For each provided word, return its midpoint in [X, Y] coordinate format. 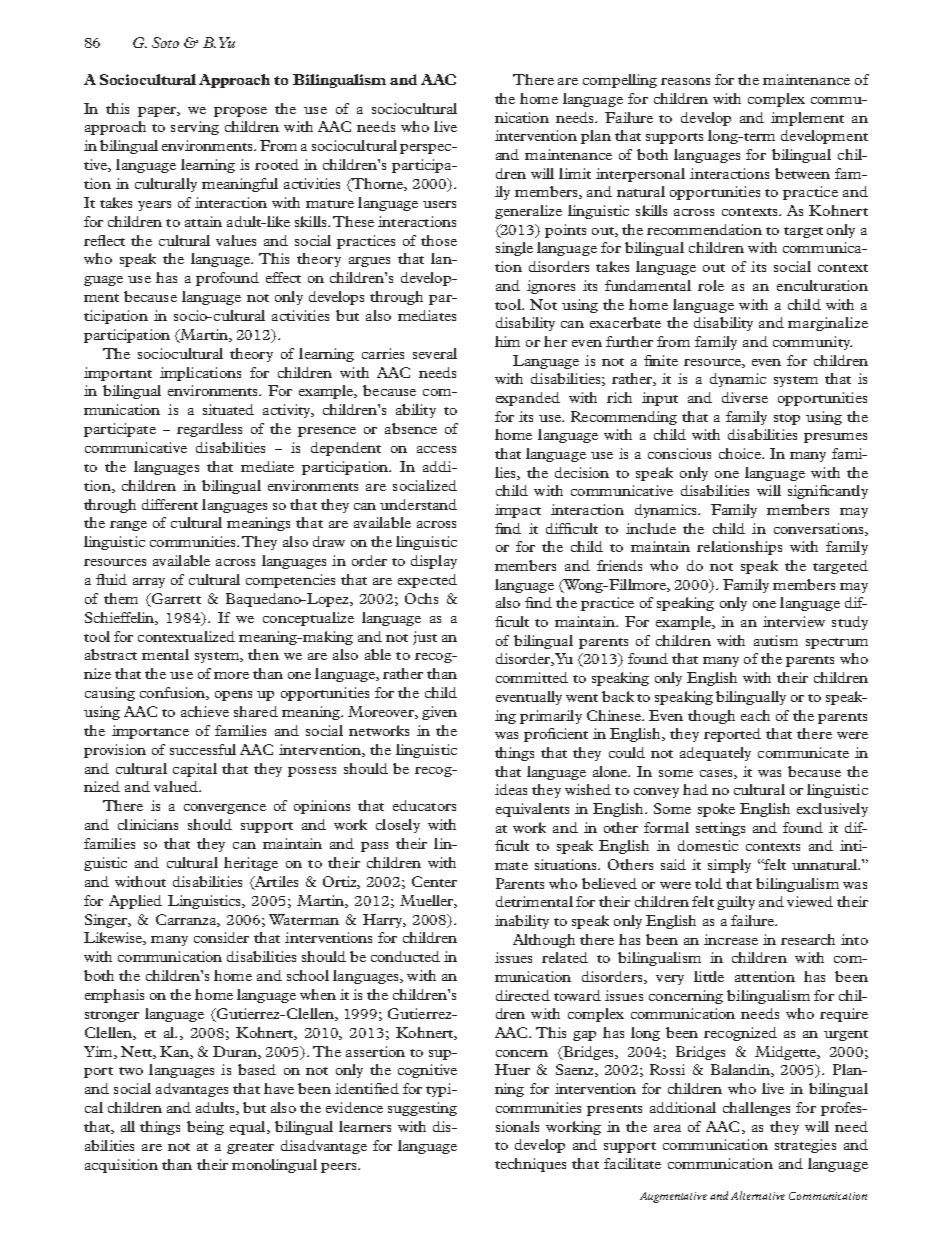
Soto [165, 42]
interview [794, 621]
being [205, 1128]
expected [427, 581]
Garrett [175, 600]
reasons [685, 81]
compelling [620, 81]
